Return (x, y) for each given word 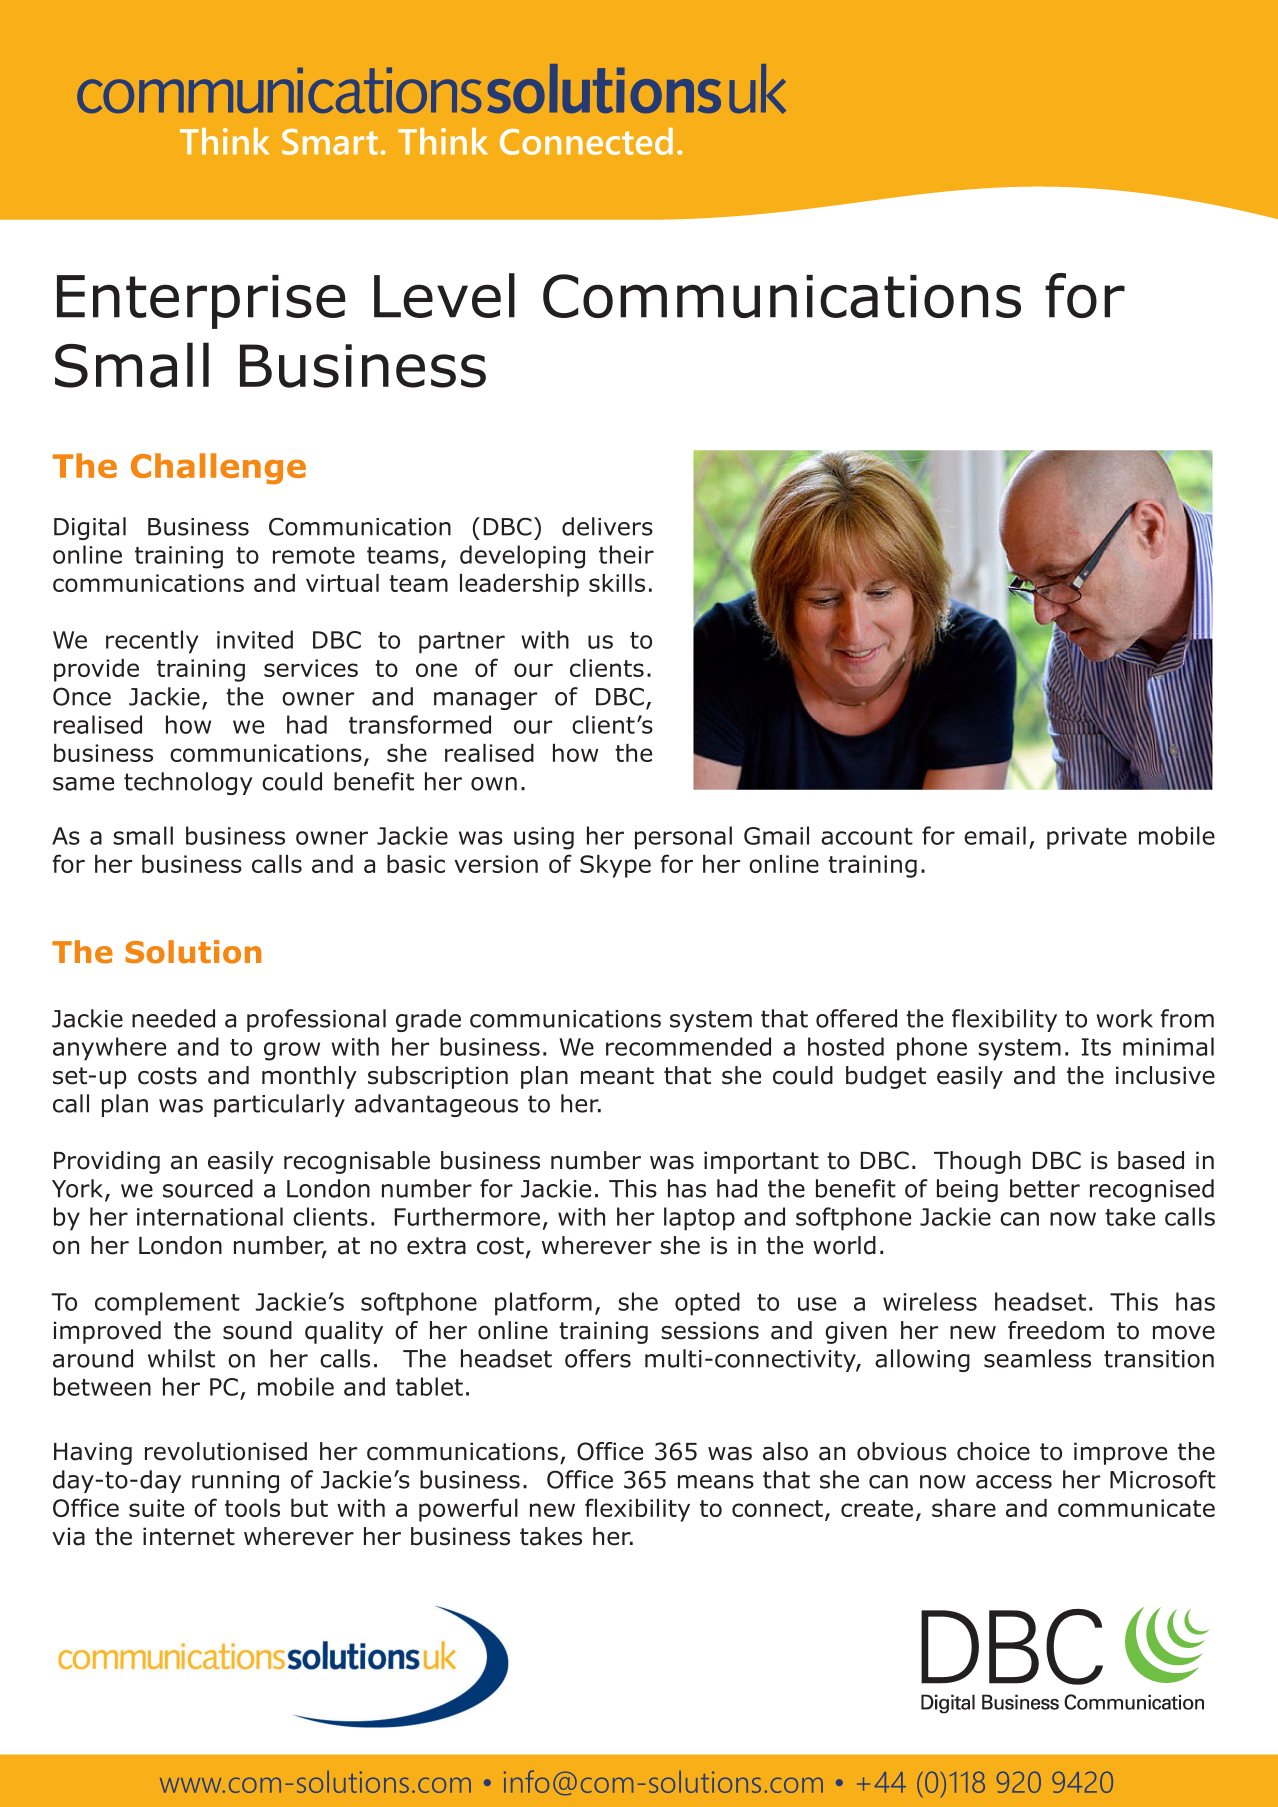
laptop (699, 1219)
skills (617, 583)
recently (152, 642)
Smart (330, 142)
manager (485, 701)
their (626, 554)
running (235, 1482)
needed (173, 1018)
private (1087, 838)
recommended (688, 1046)
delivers (607, 526)
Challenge (218, 468)
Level (444, 295)
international (210, 1216)
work (1124, 1018)
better (1045, 1188)
